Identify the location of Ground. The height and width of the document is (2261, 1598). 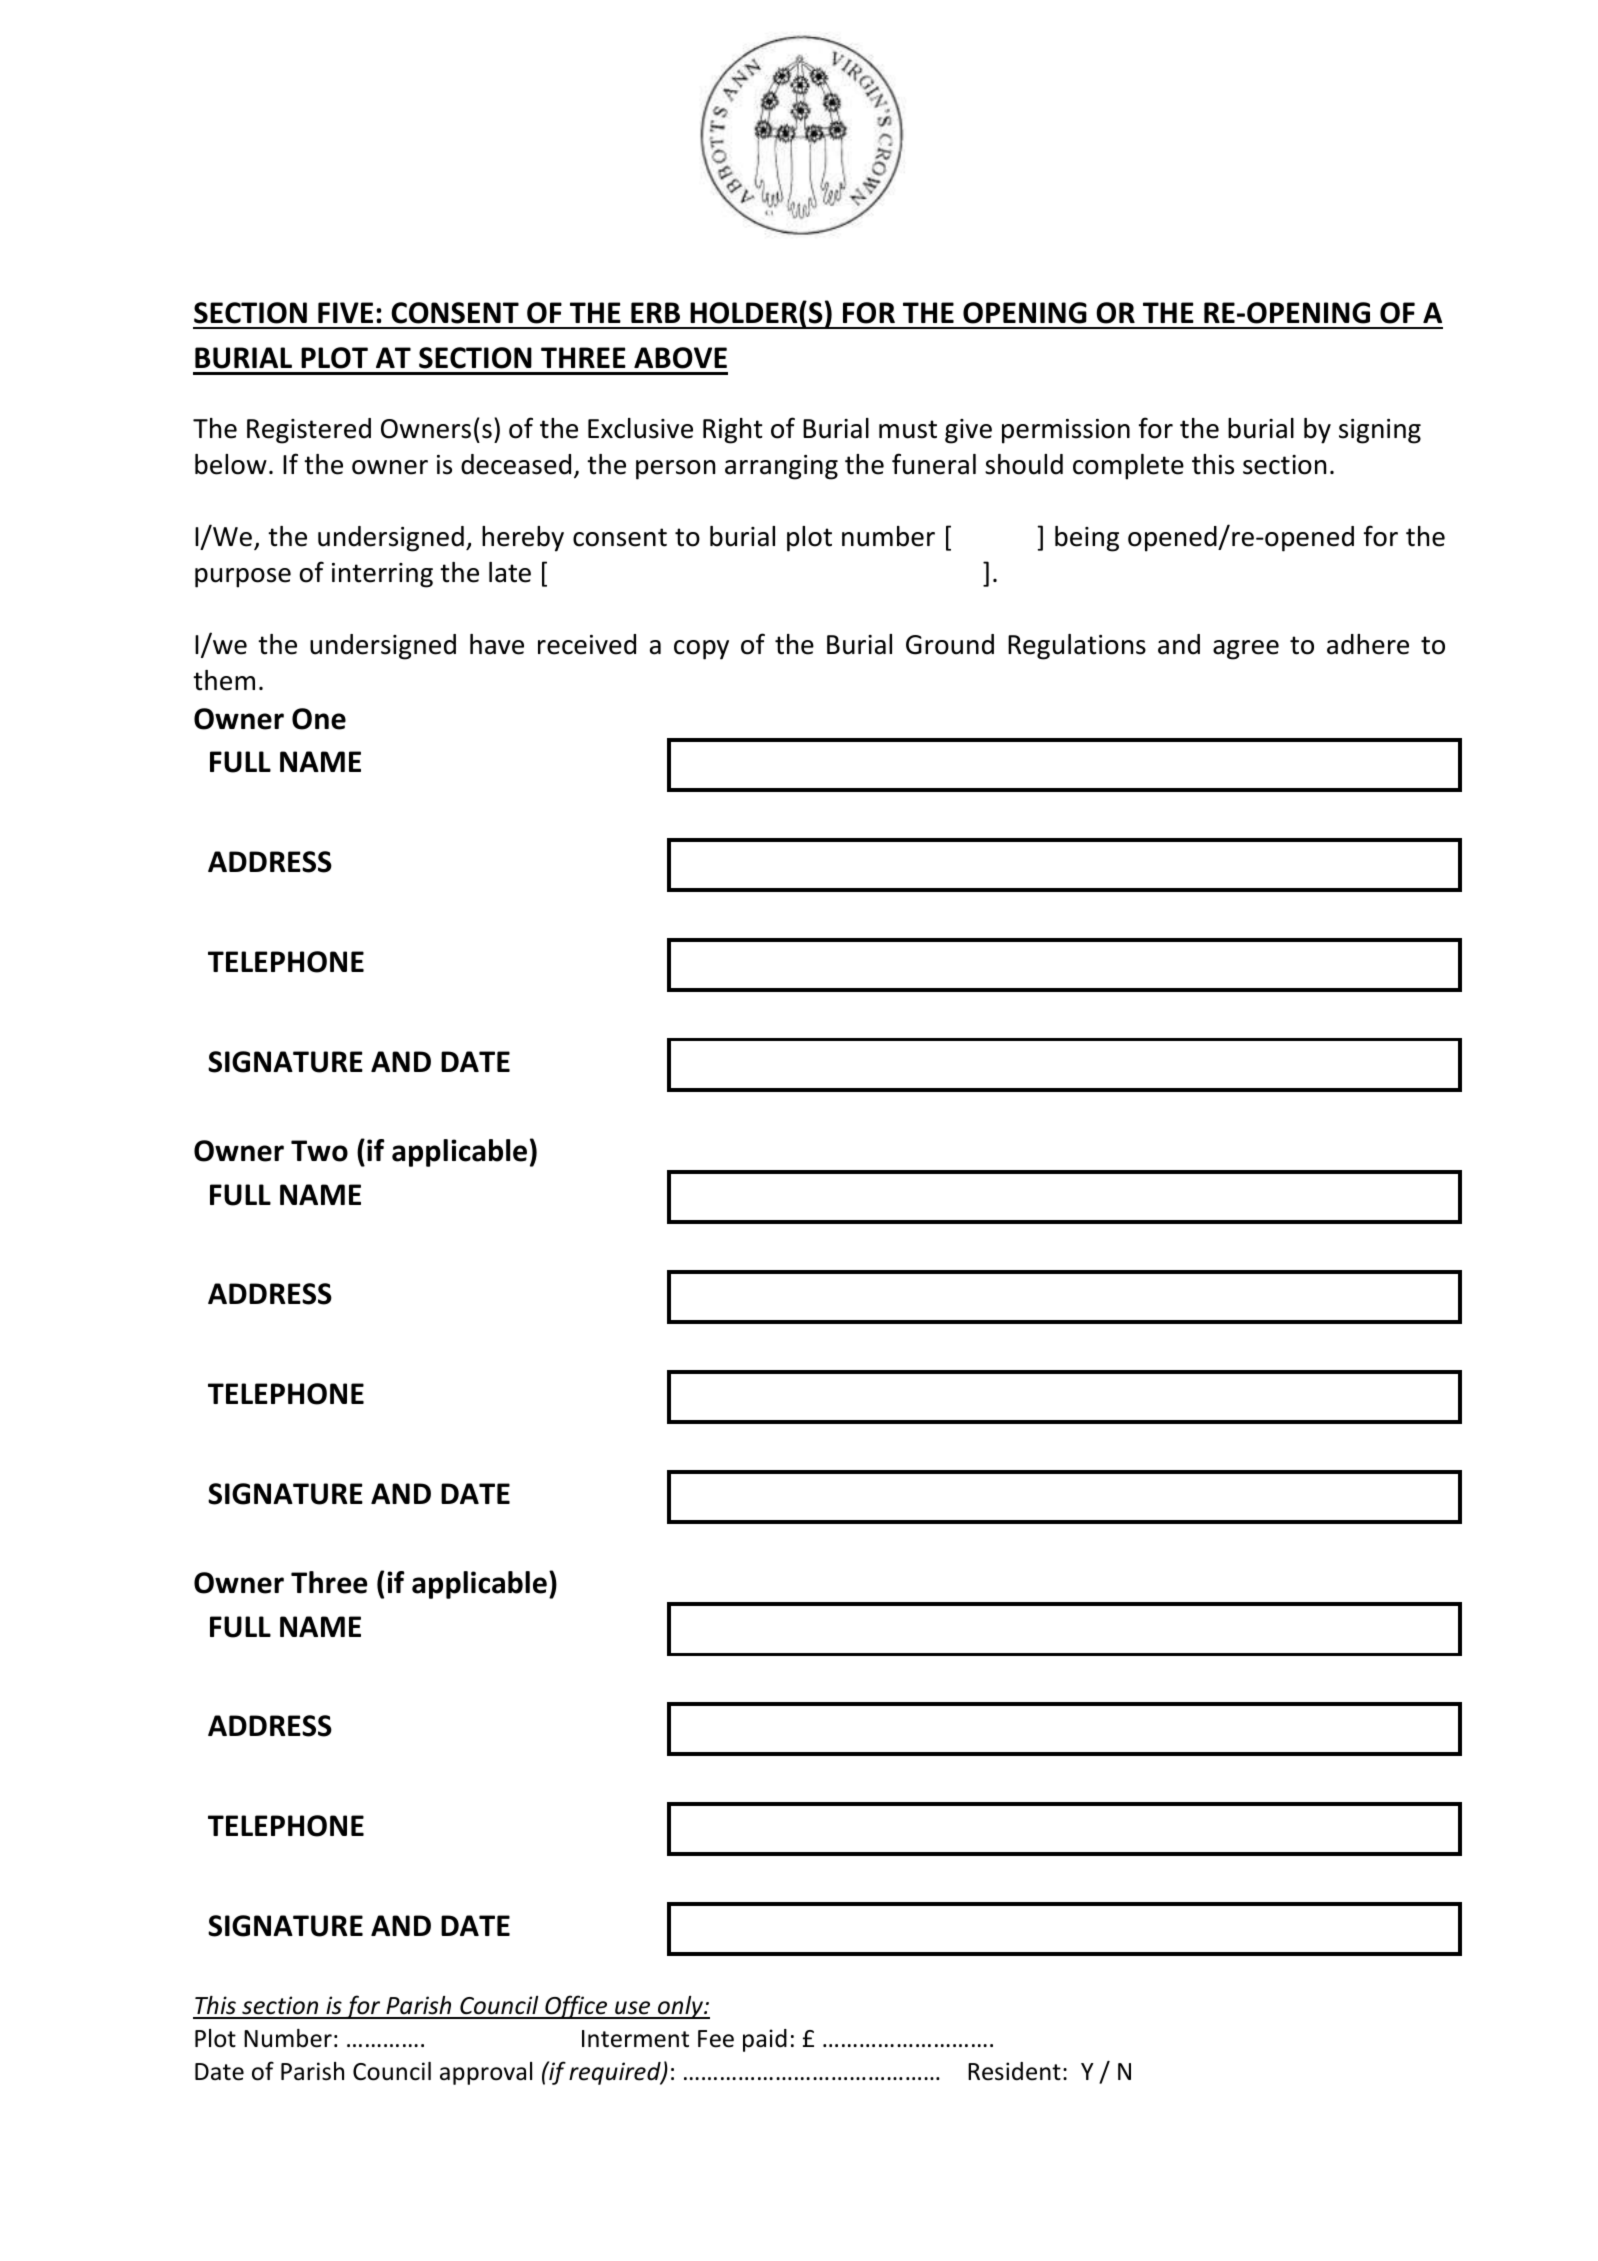
(950, 644).
